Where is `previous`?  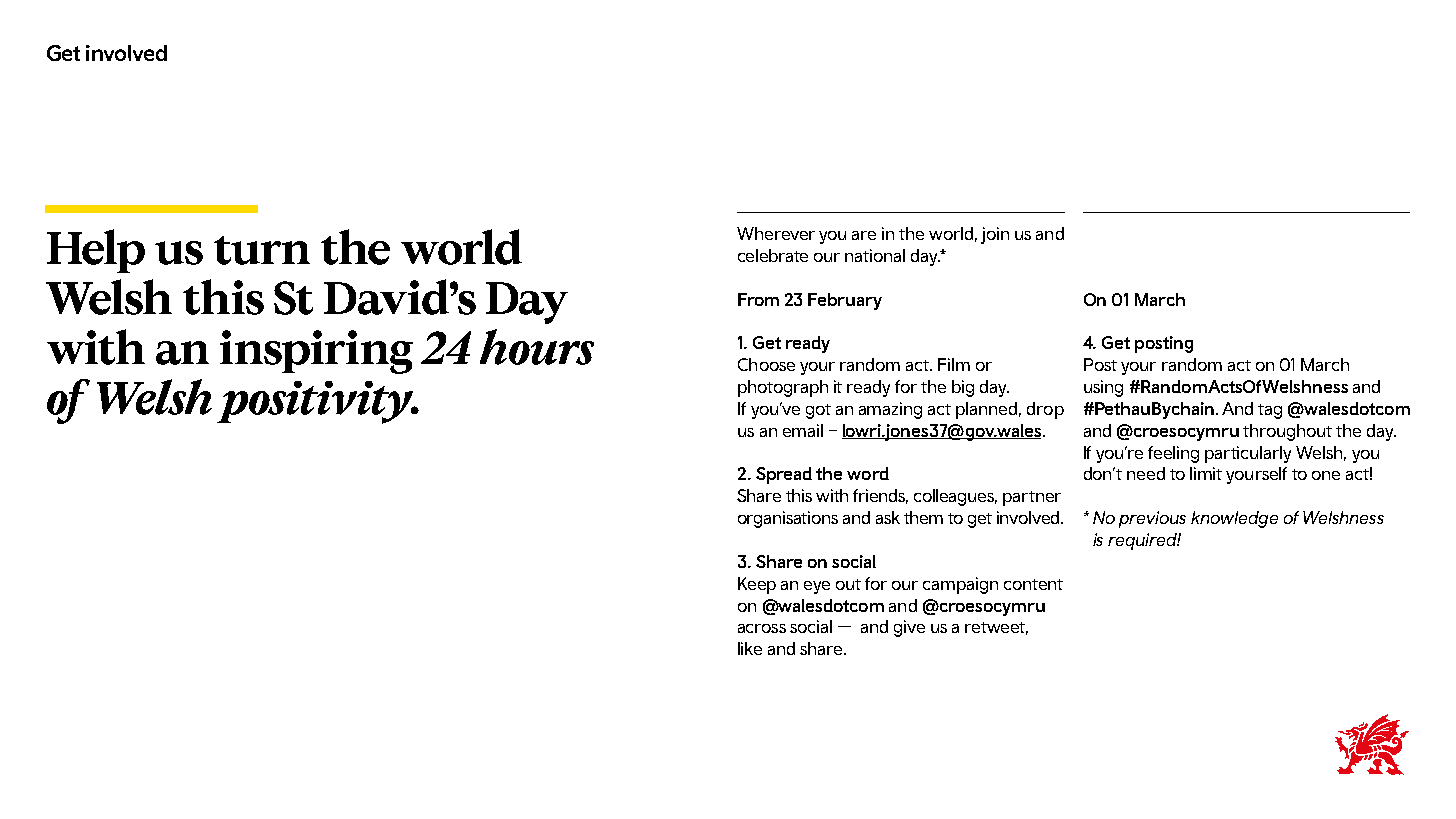 previous is located at coordinates (1152, 519).
